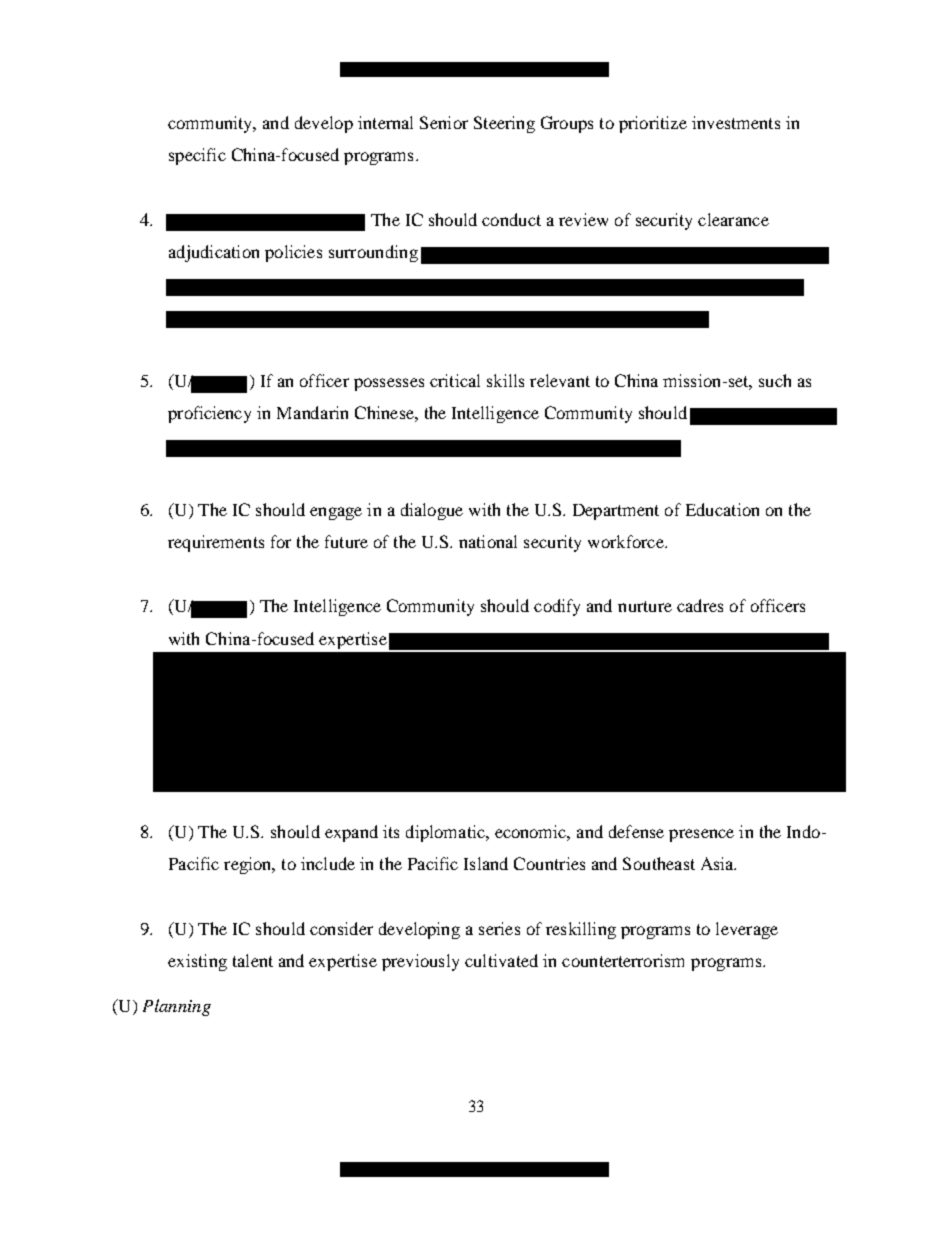 The height and width of the screenshot is (1233, 952). What do you see at coordinates (775, 380) in the screenshot?
I see `such` at bounding box center [775, 380].
